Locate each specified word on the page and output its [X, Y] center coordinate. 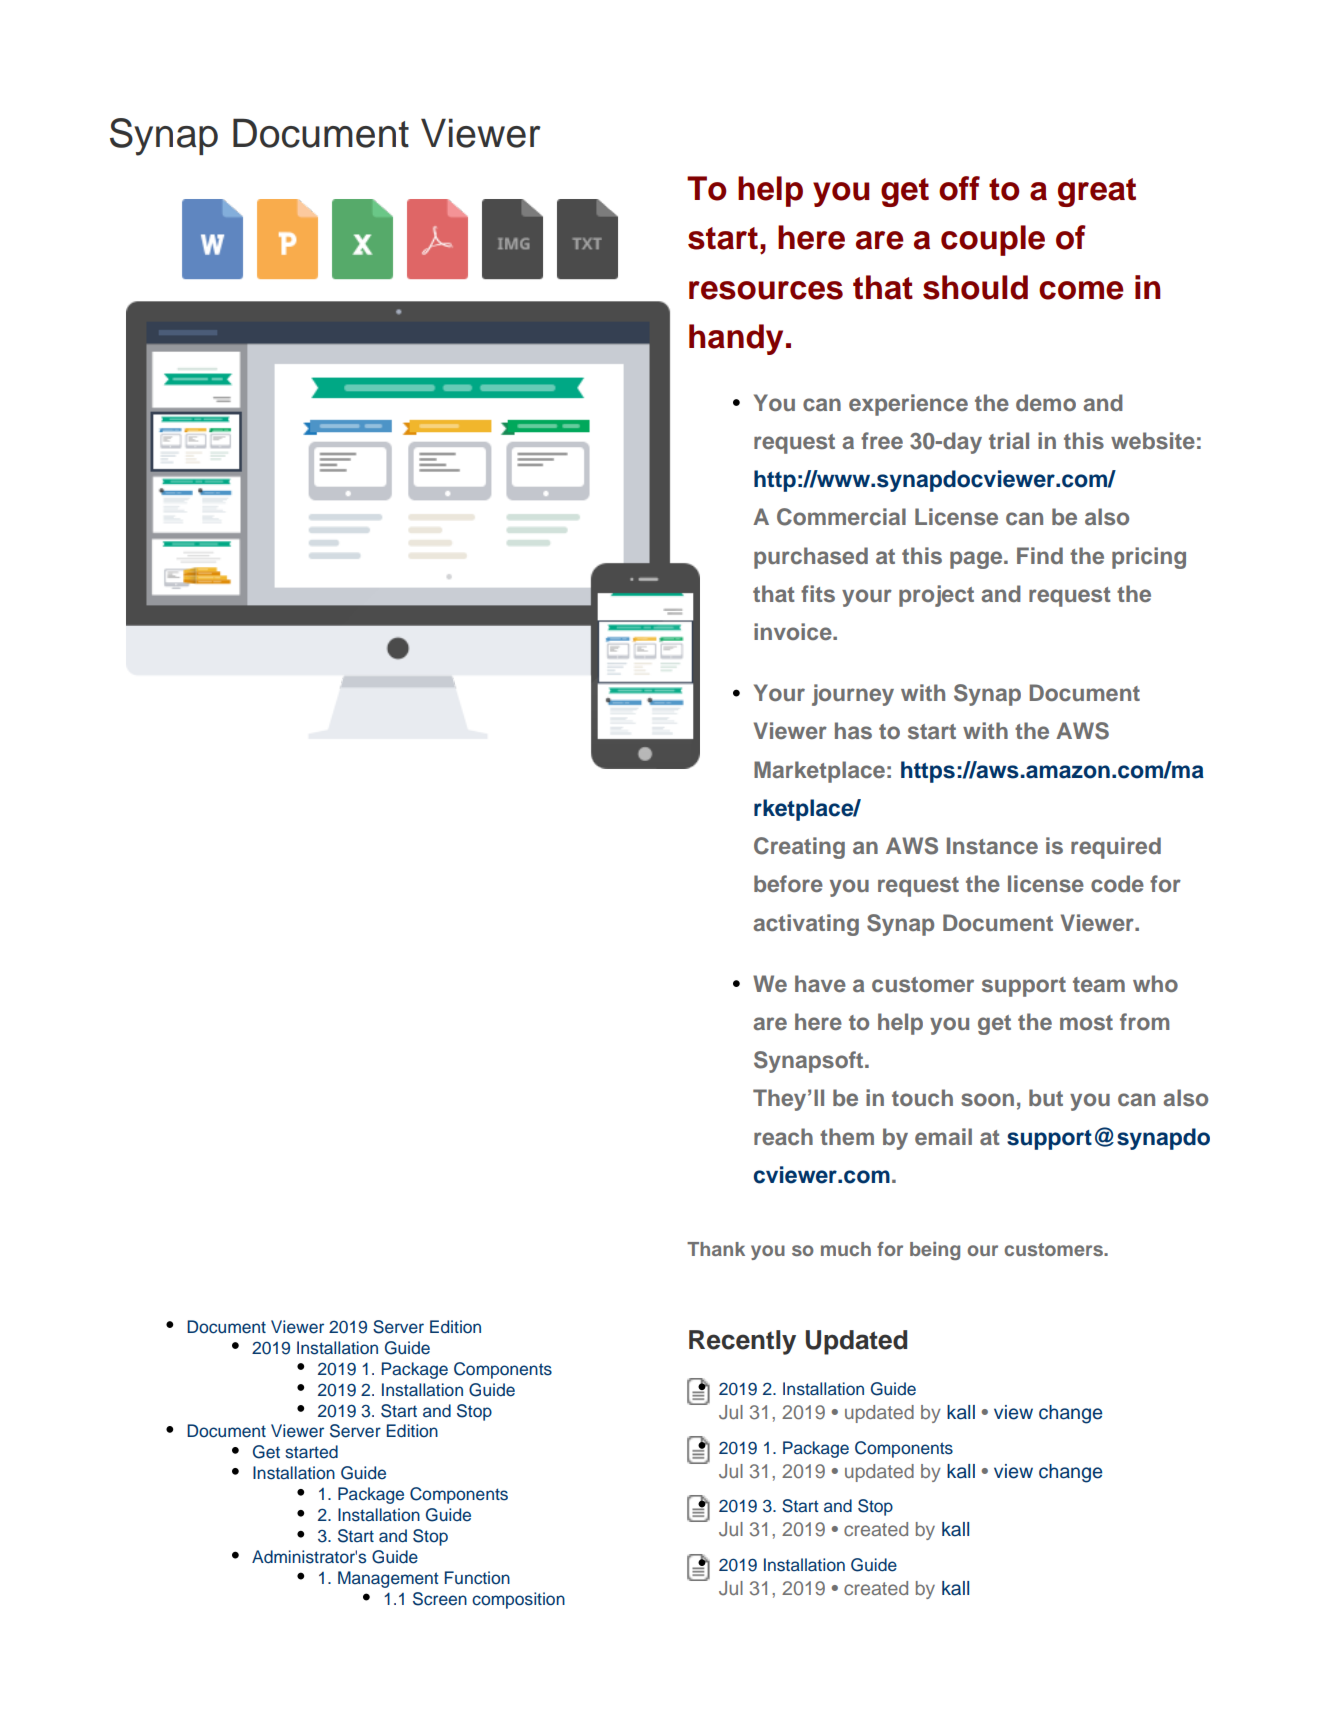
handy [736, 339]
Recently [742, 1342]
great [1097, 192]
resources [766, 290]
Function [477, 1578]
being [935, 1251]
